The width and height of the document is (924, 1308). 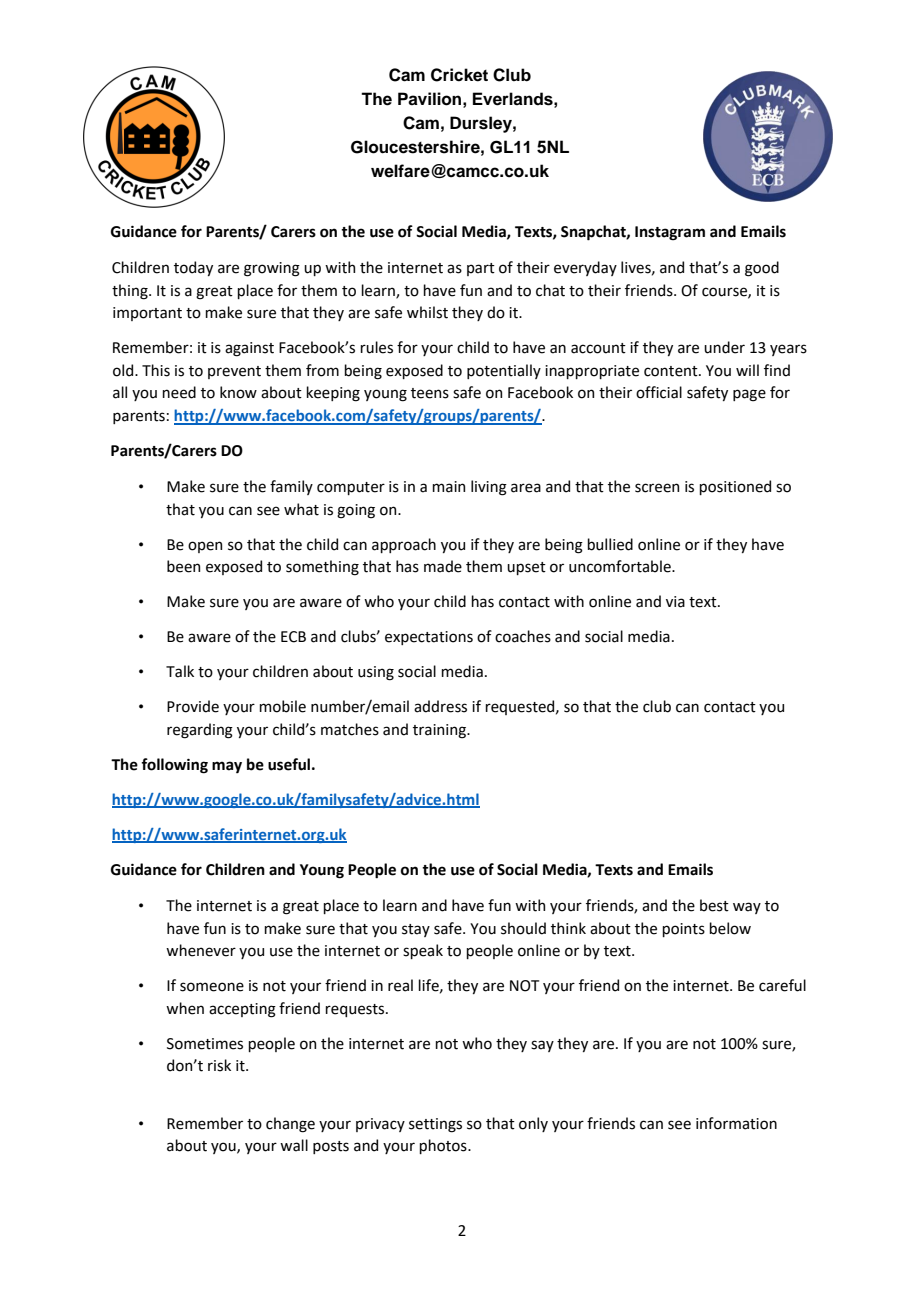 I want to click on Provide, so click(x=193, y=706).
